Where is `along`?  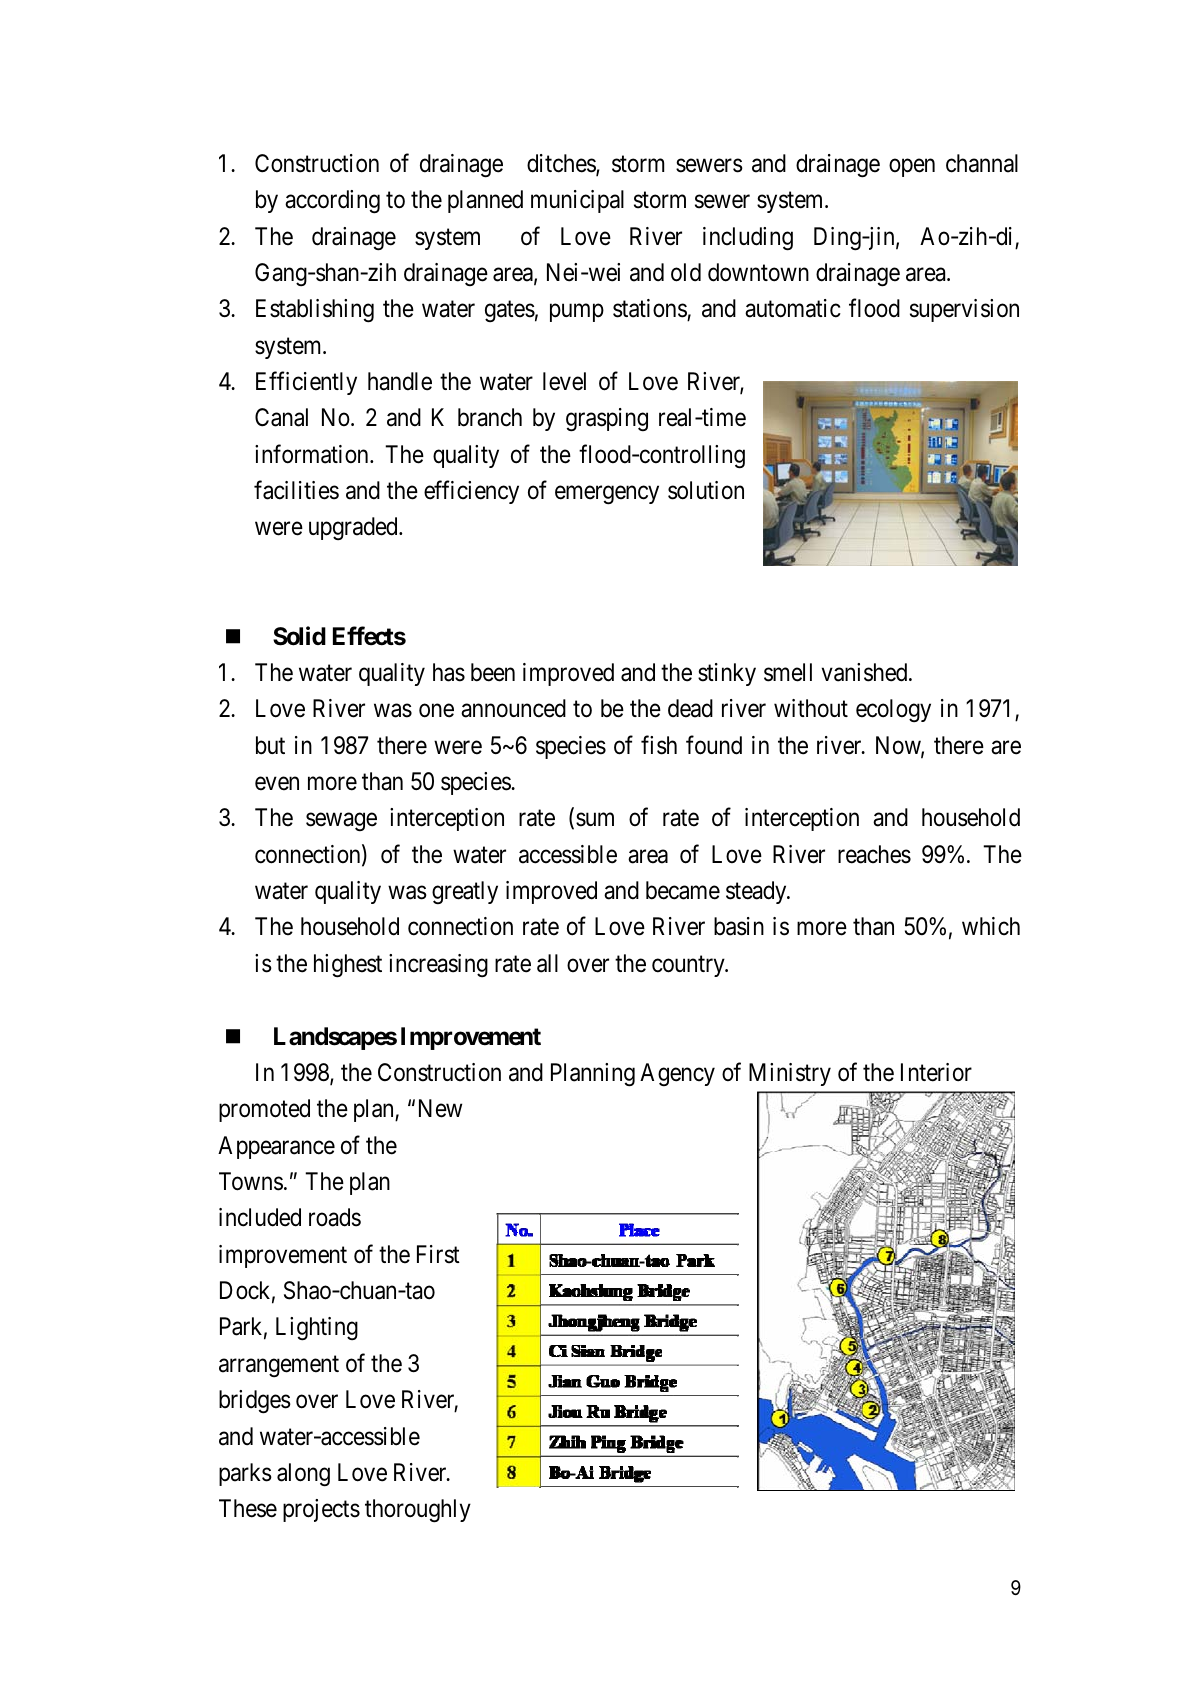
along is located at coordinates (303, 1475).
